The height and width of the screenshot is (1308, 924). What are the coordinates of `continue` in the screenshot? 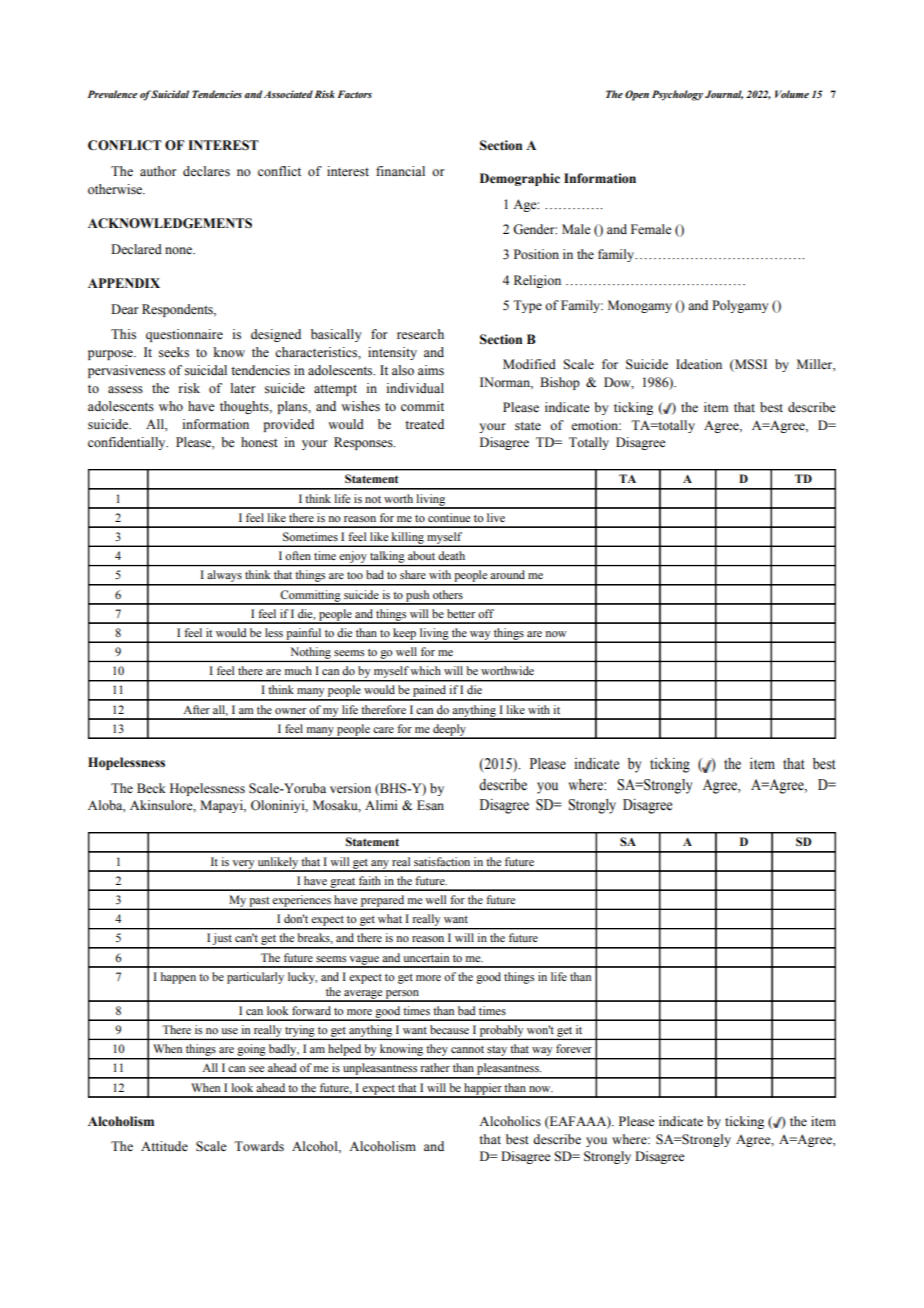 It's located at (449, 517).
